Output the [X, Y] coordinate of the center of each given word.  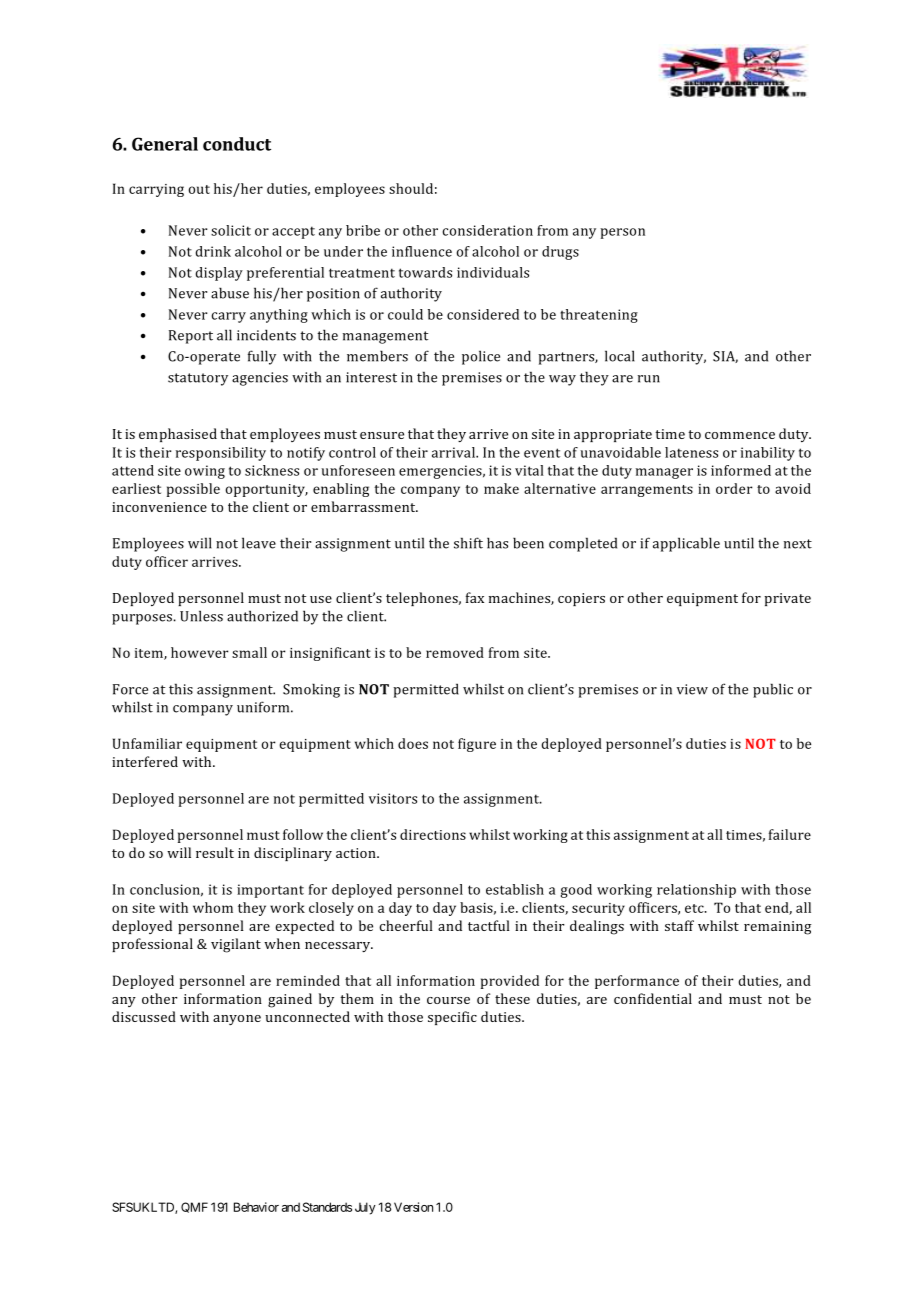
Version [413, 1207]
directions [433, 834]
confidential [653, 998]
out [199, 189]
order [734, 488]
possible [193, 490]
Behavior [256, 1207]
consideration [488, 230]
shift [468, 543]
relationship [696, 891]
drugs [560, 253]
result [215, 852]
